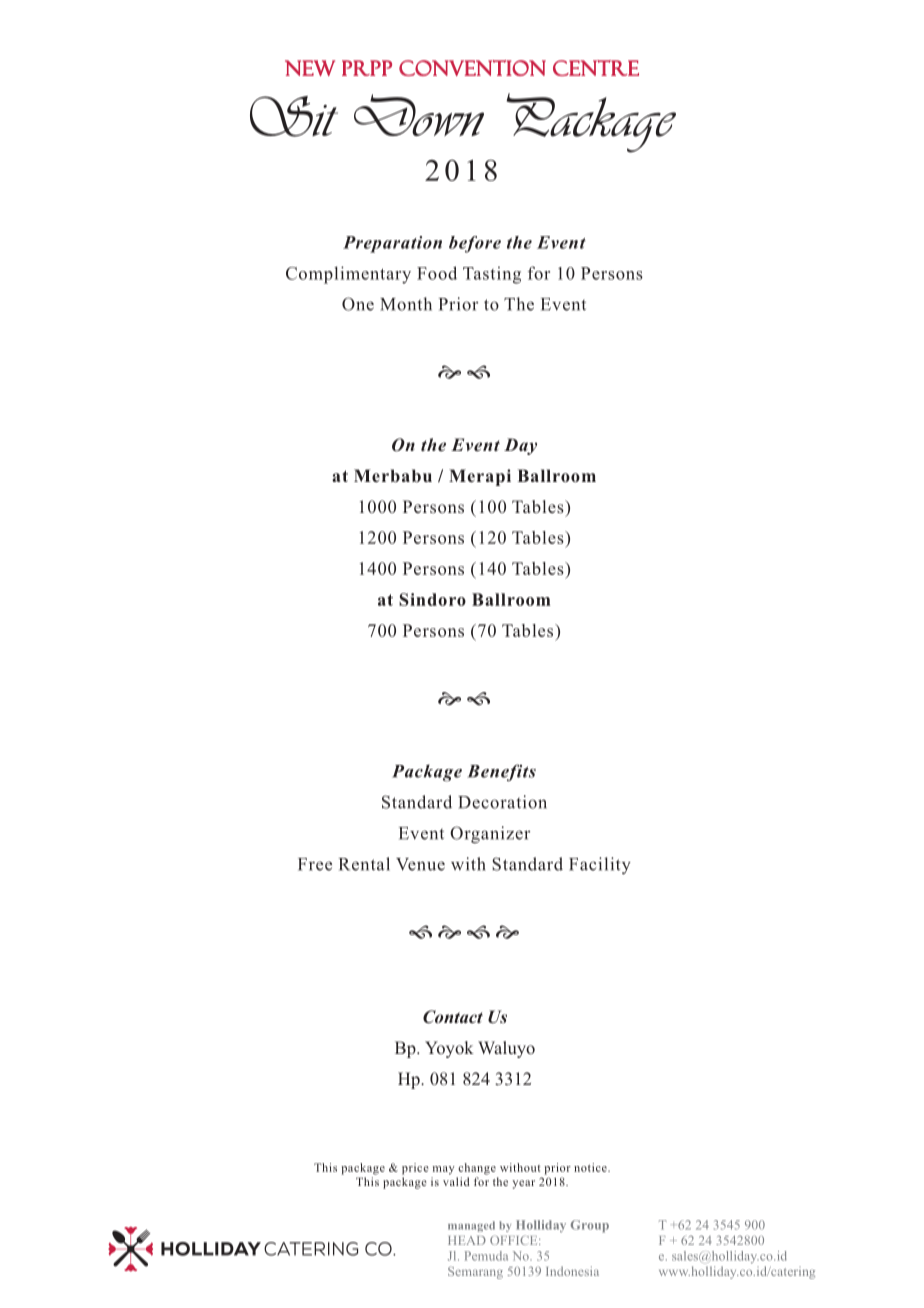  Describe the element at coordinates (310, 68) in the screenshot. I see `NEW` at that location.
